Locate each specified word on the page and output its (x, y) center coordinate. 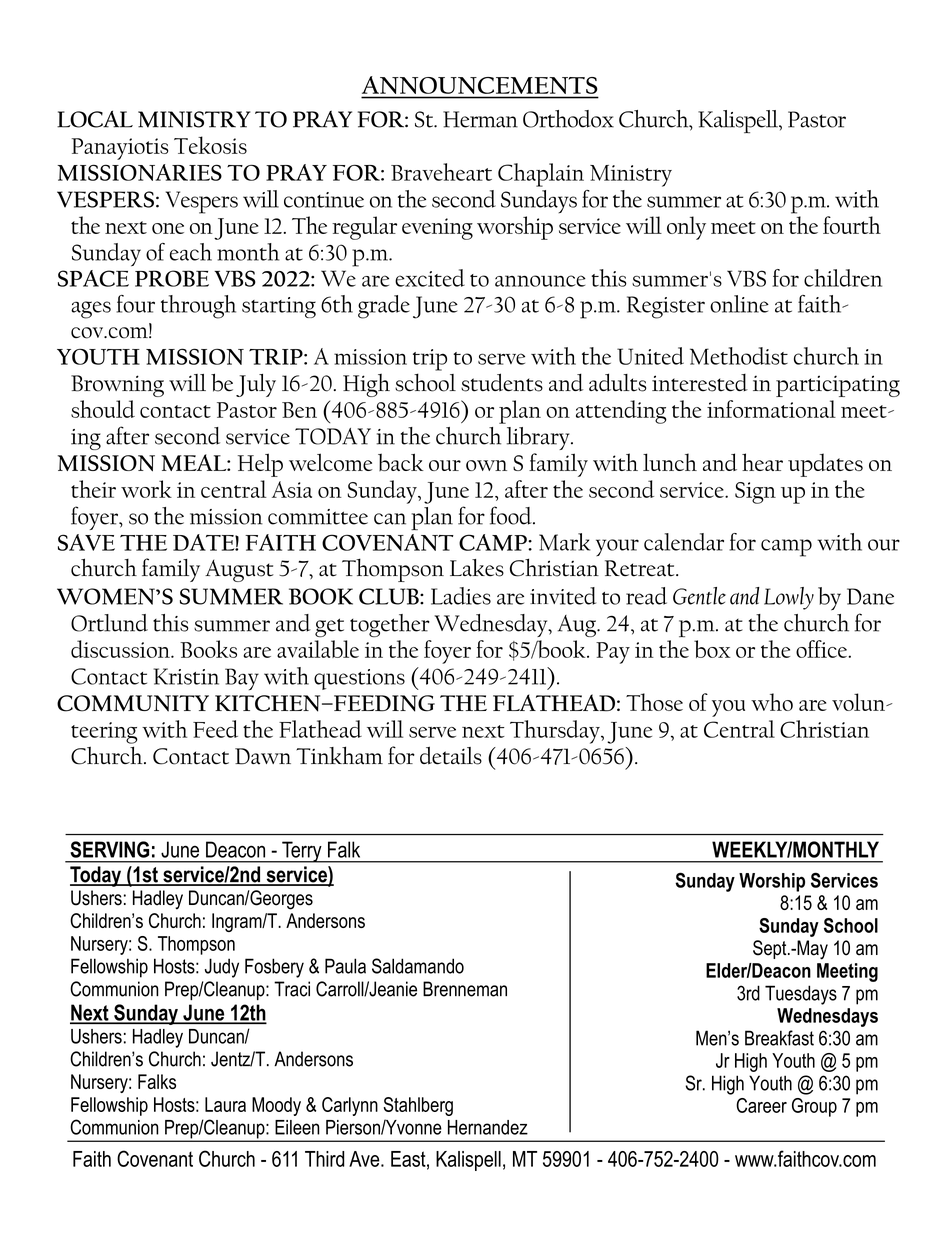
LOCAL (95, 119)
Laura (225, 1104)
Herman (480, 119)
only (686, 228)
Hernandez (488, 1127)
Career (761, 1105)
